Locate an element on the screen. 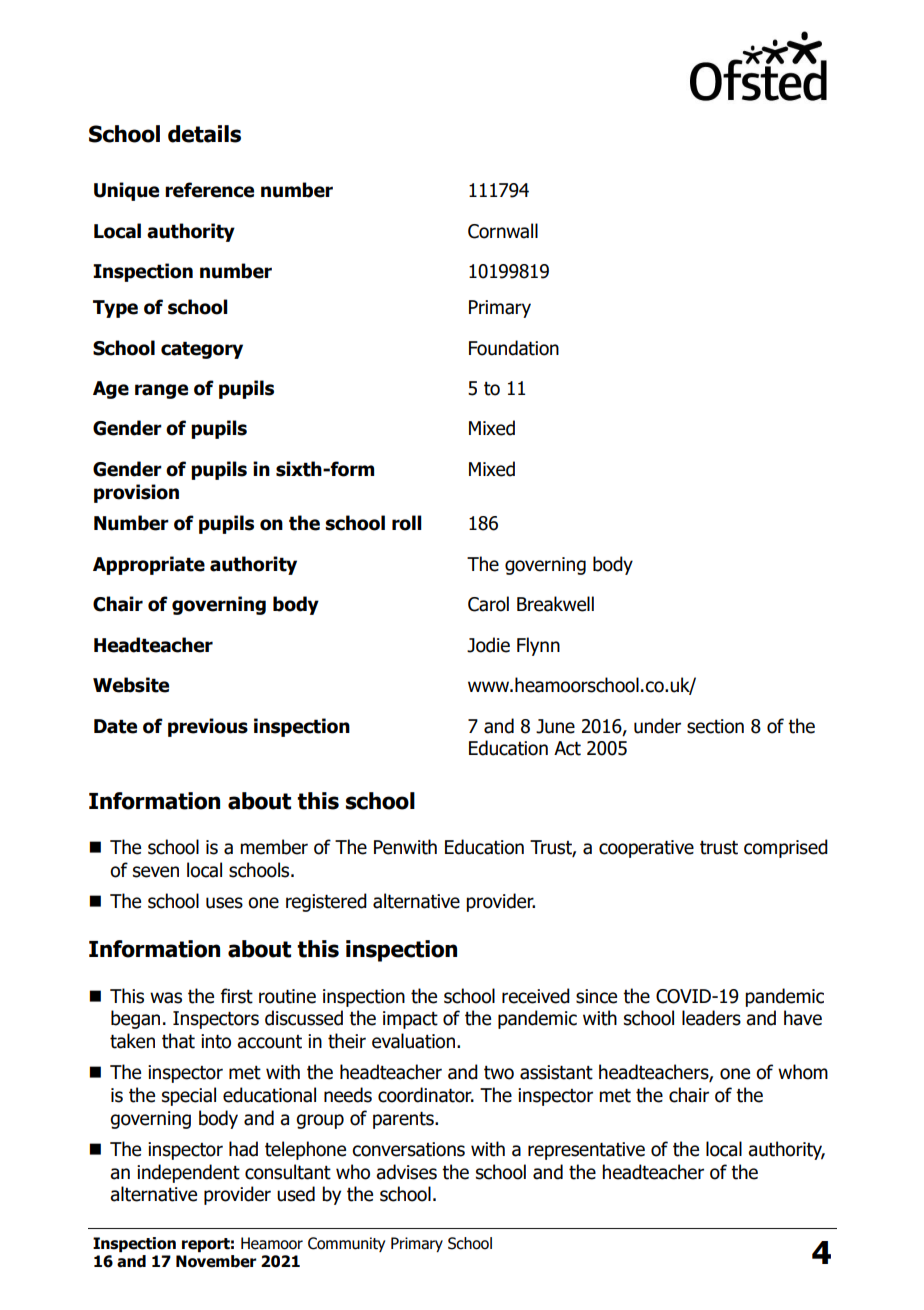 The width and height of the screenshot is (924, 1310). Cornwall is located at coordinates (503, 231).
